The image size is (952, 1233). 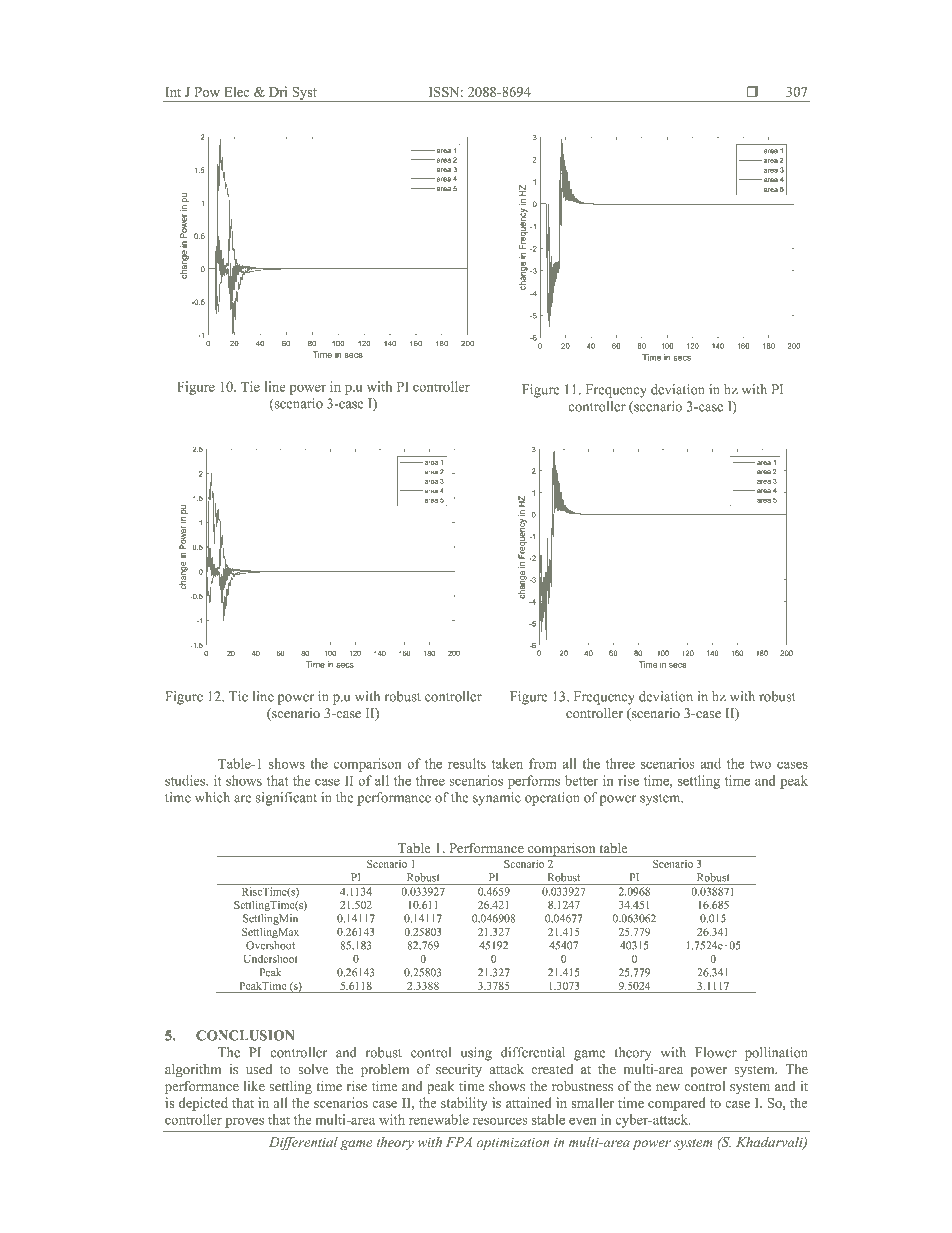 What do you see at coordinates (677, 1104) in the screenshot?
I see `compared` at bounding box center [677, 1104].
